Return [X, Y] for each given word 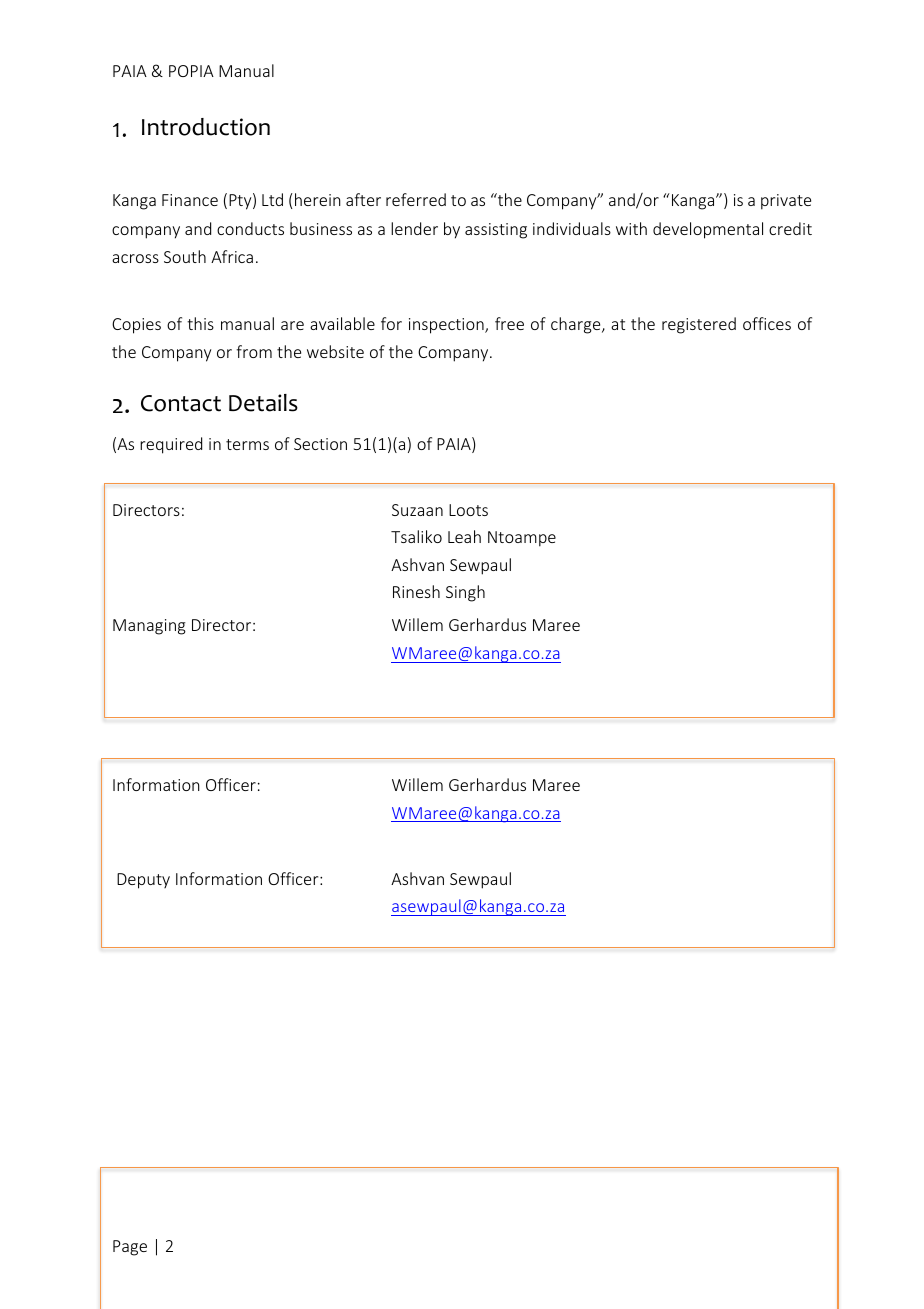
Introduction [206, 127]
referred [416, 199]
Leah [464, 536]
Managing [149, 627]
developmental [708, 230]
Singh [465, 593]
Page [130, 1248]
